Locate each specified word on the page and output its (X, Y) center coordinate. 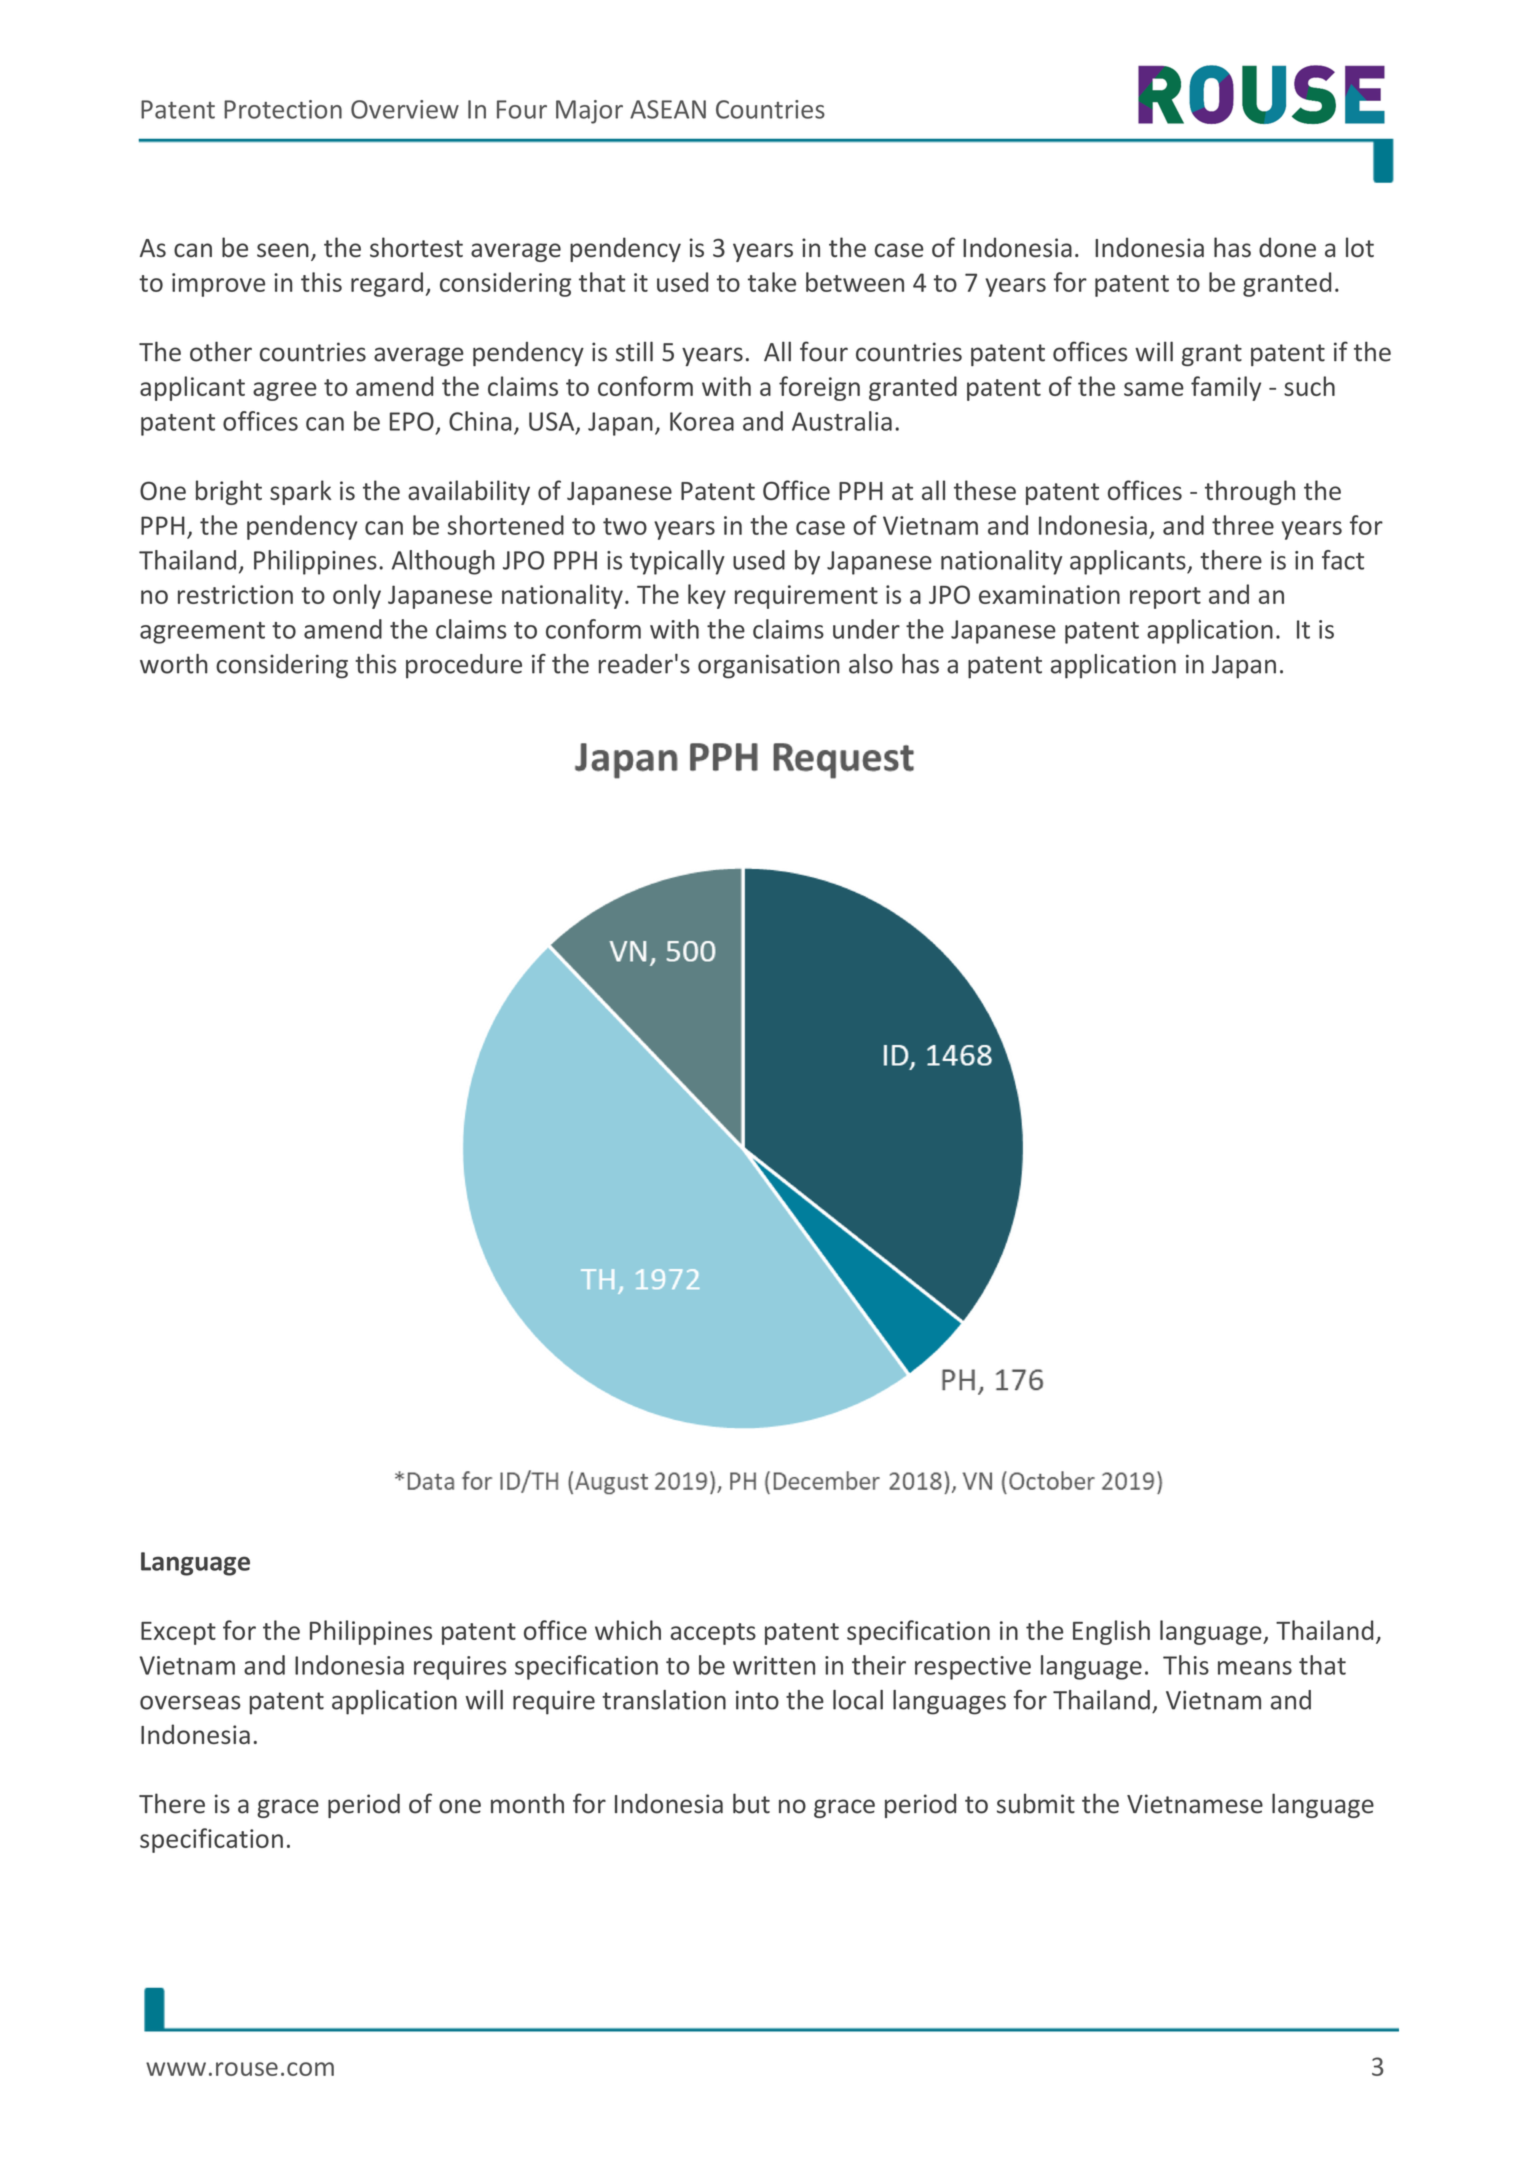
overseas (190, 1703)
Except (178, 1633)
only (357, 596)
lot (1360, 247)
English (1111, 1632)
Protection (283, 109)
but (751, 1803)
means (1255, 1668)
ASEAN (668, 109)
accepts (713, 1634)
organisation (769, 666)
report (1165, 598)
